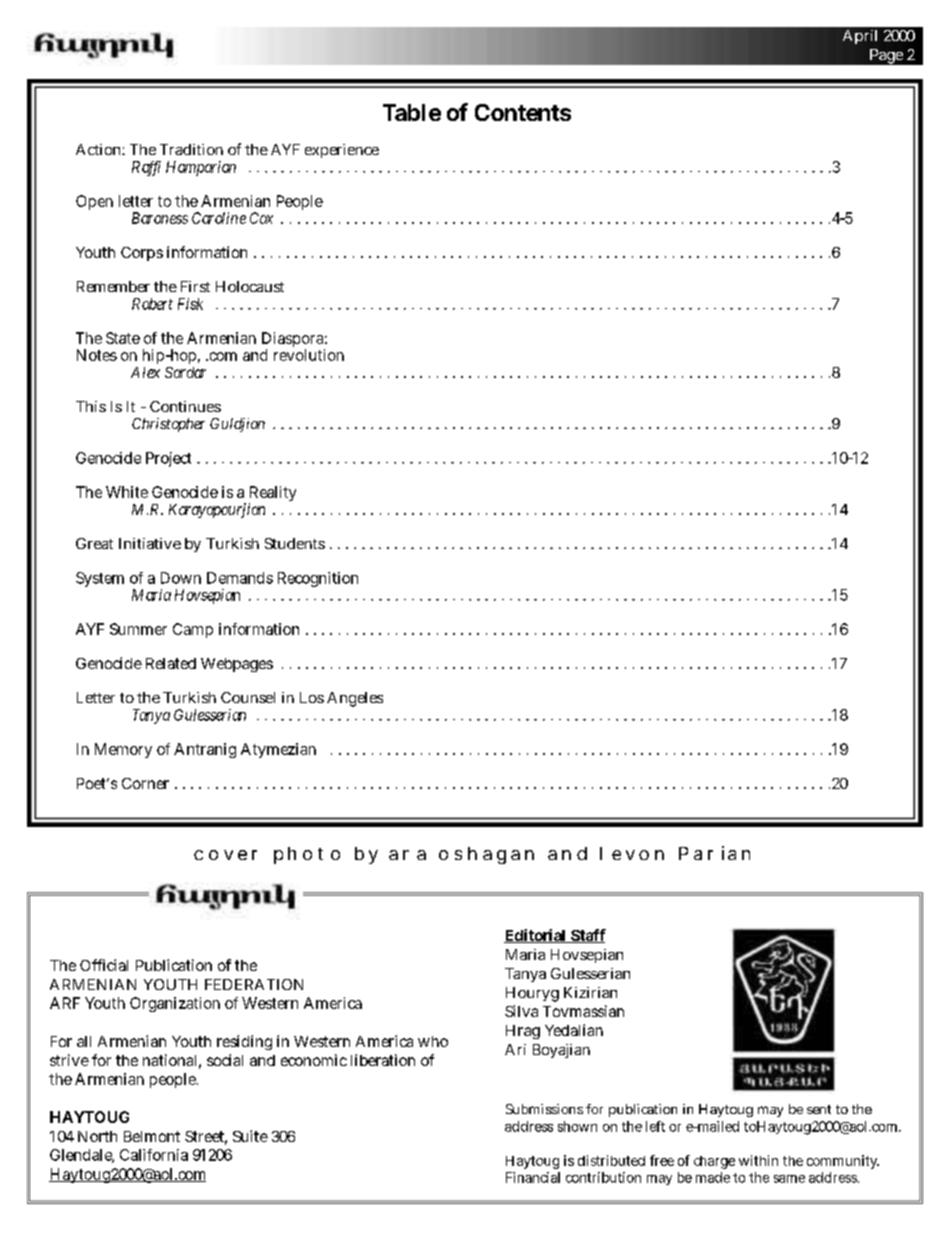 Image resolution: width=952 pixels, height=1233 pixels. What do you see at coordinates (523, 112) in the document?
I see `Contents` at bounding box center [523, 112].
